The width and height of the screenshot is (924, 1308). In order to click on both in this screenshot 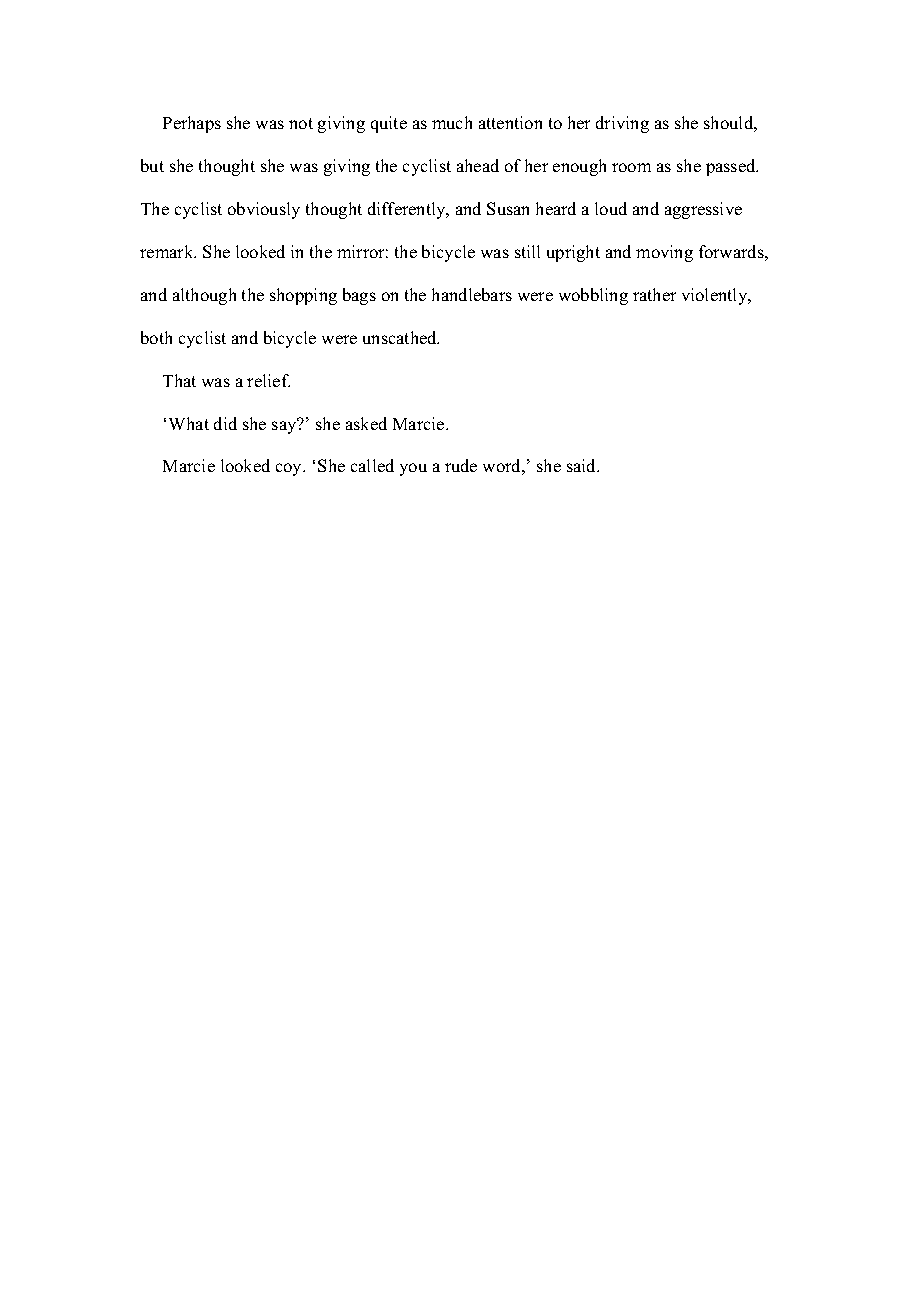, I will do `click(156, 337)`.
